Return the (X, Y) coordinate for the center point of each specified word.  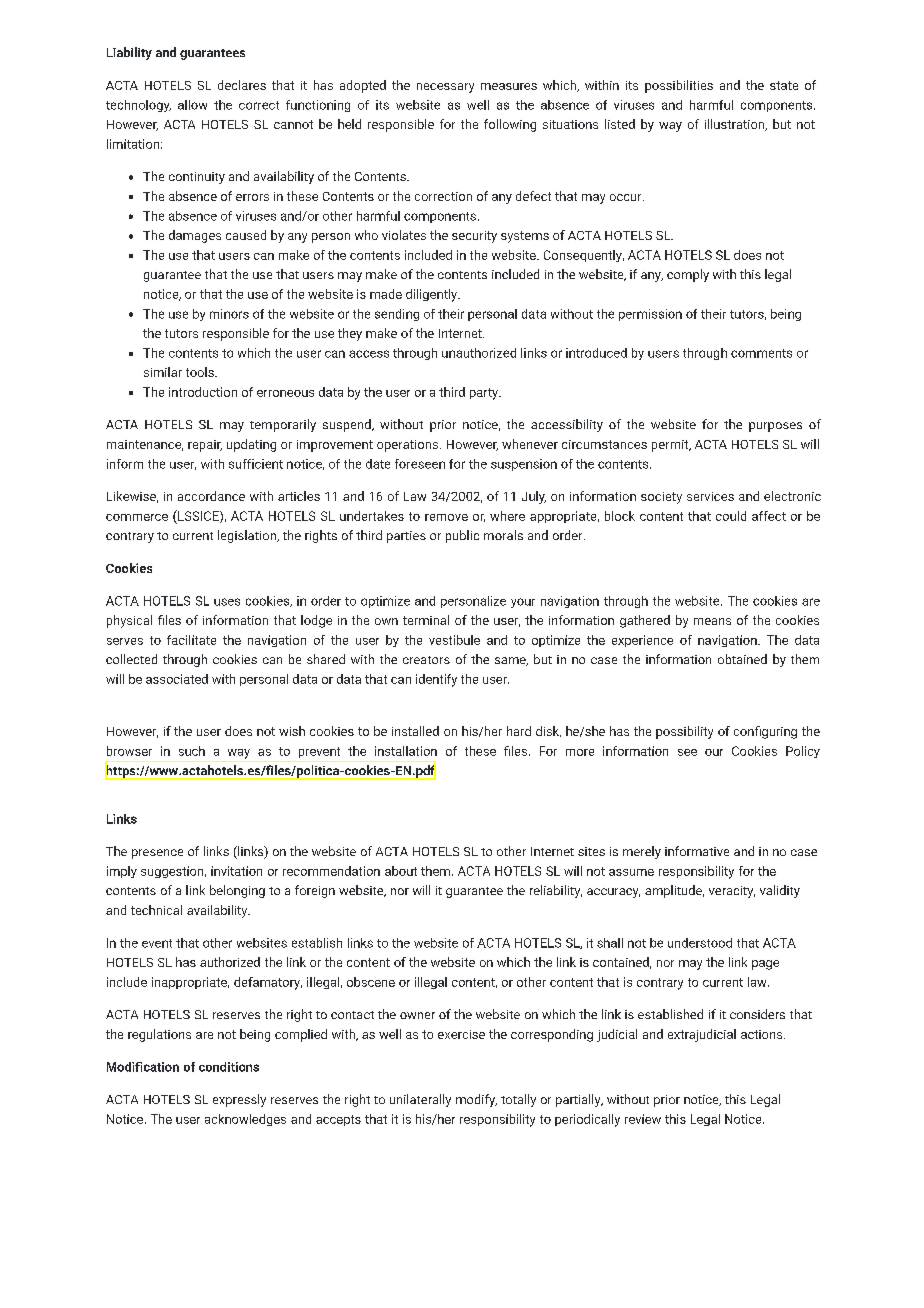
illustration (736, 125)
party (485, 394)
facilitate (191, 640)
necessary (445, 88)
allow (192, 105)
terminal (426, 620)
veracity (732, 892)
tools (201, 372)
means (712, 621)
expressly (239, 1100)
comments (761, 353)
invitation (236, 871)
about (401, 871)
